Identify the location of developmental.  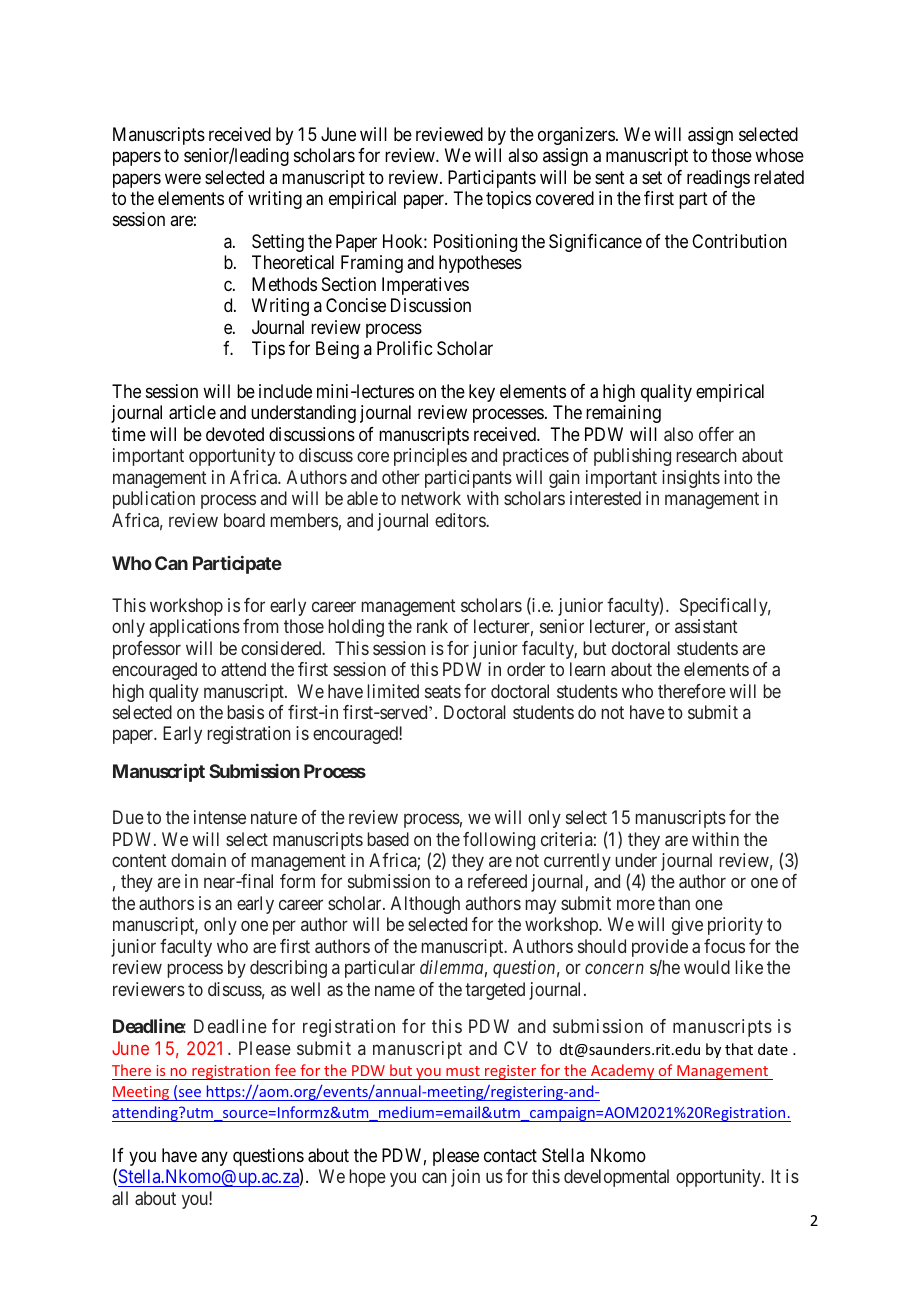
(616, 1178).
